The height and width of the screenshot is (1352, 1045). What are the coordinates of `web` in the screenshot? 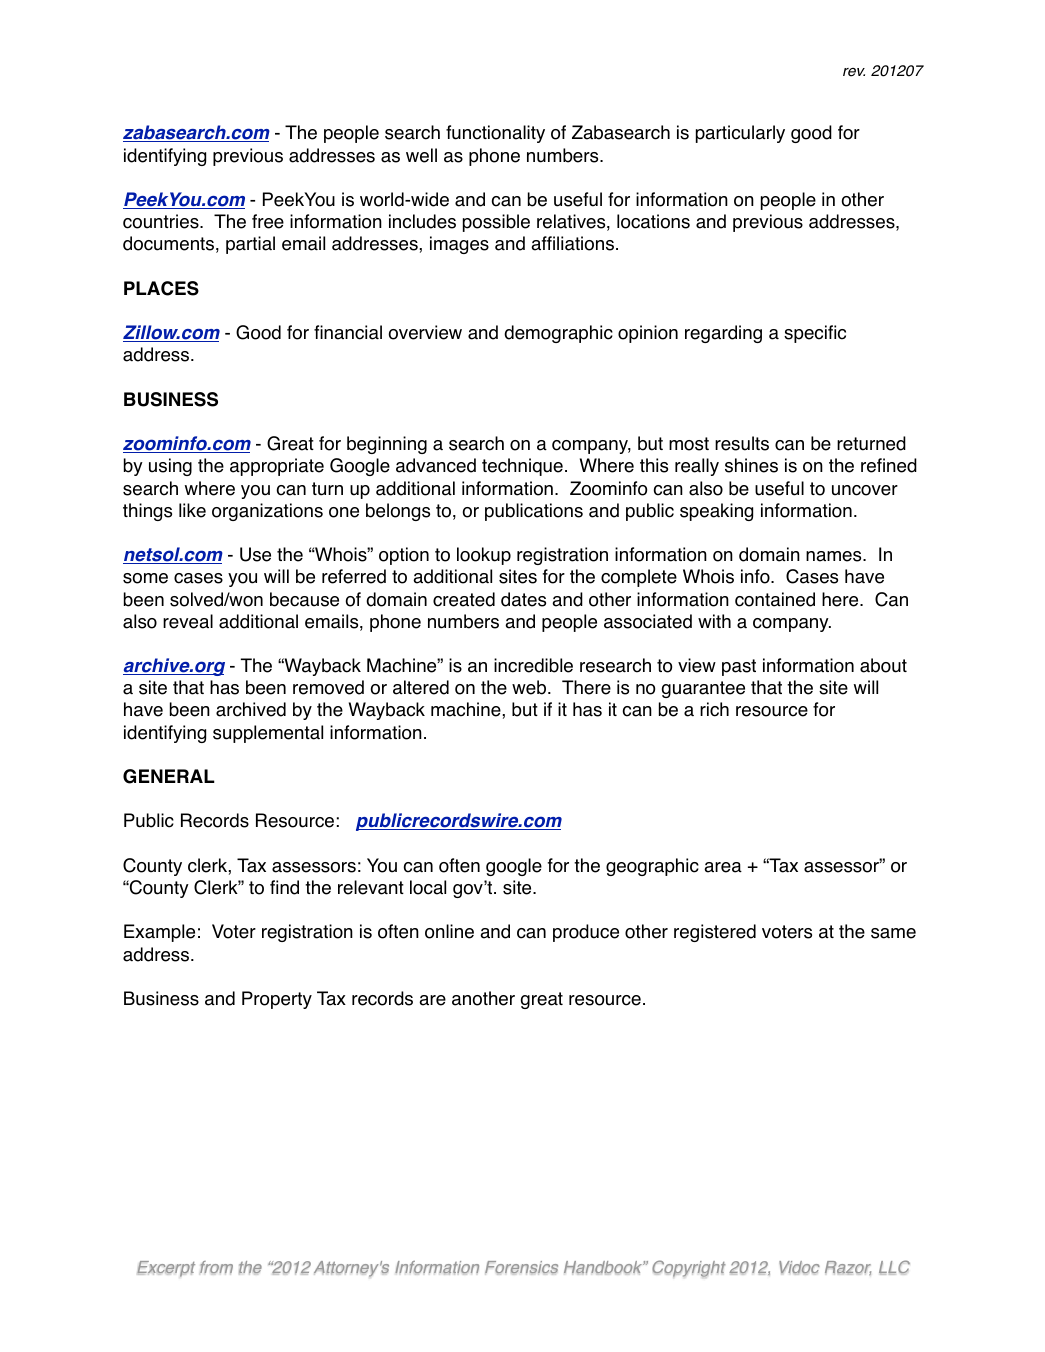 It's located at (530, 687).
